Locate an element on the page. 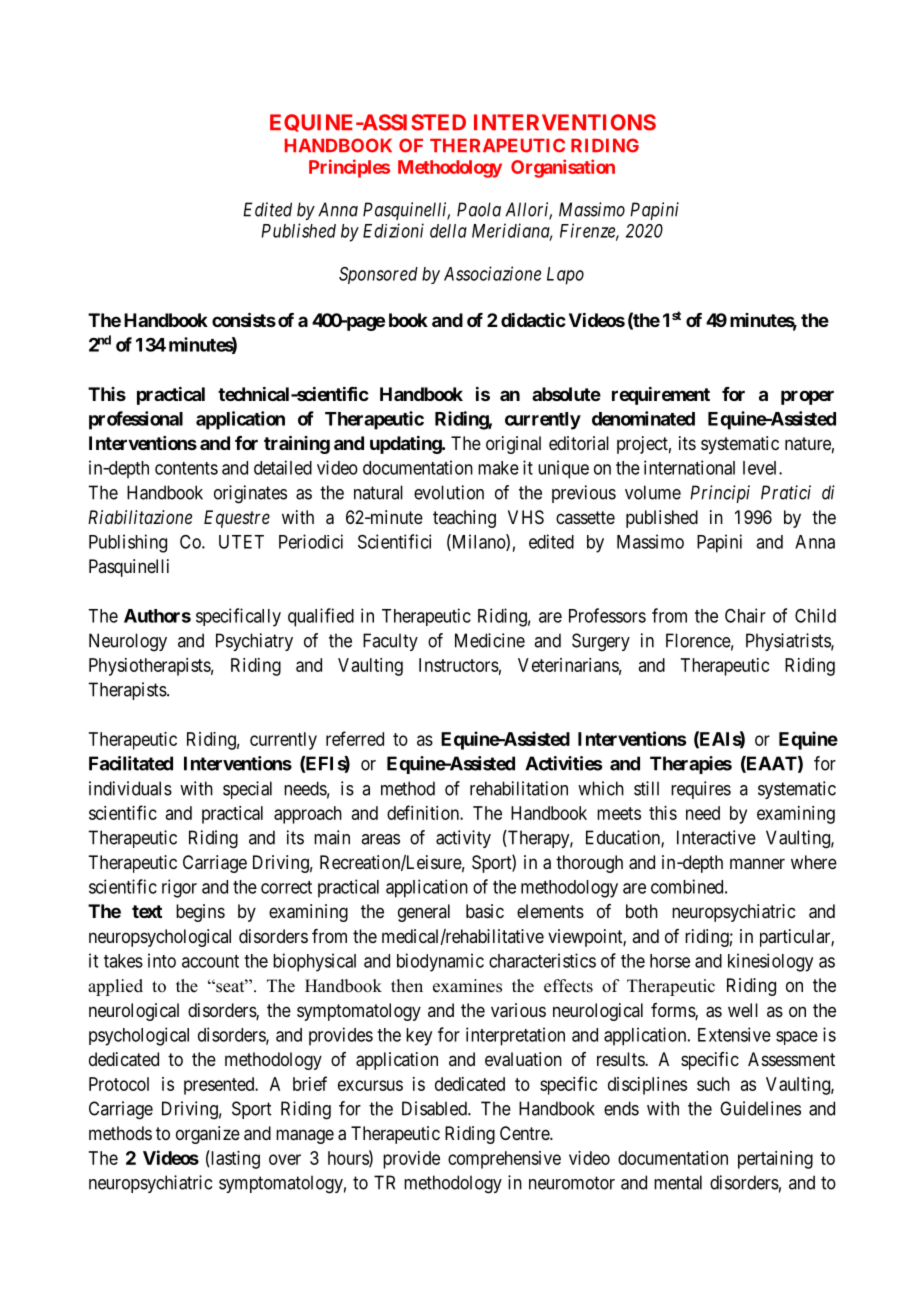 The image size is (924, 1307). Paola is located at coordinates (479, 209).
